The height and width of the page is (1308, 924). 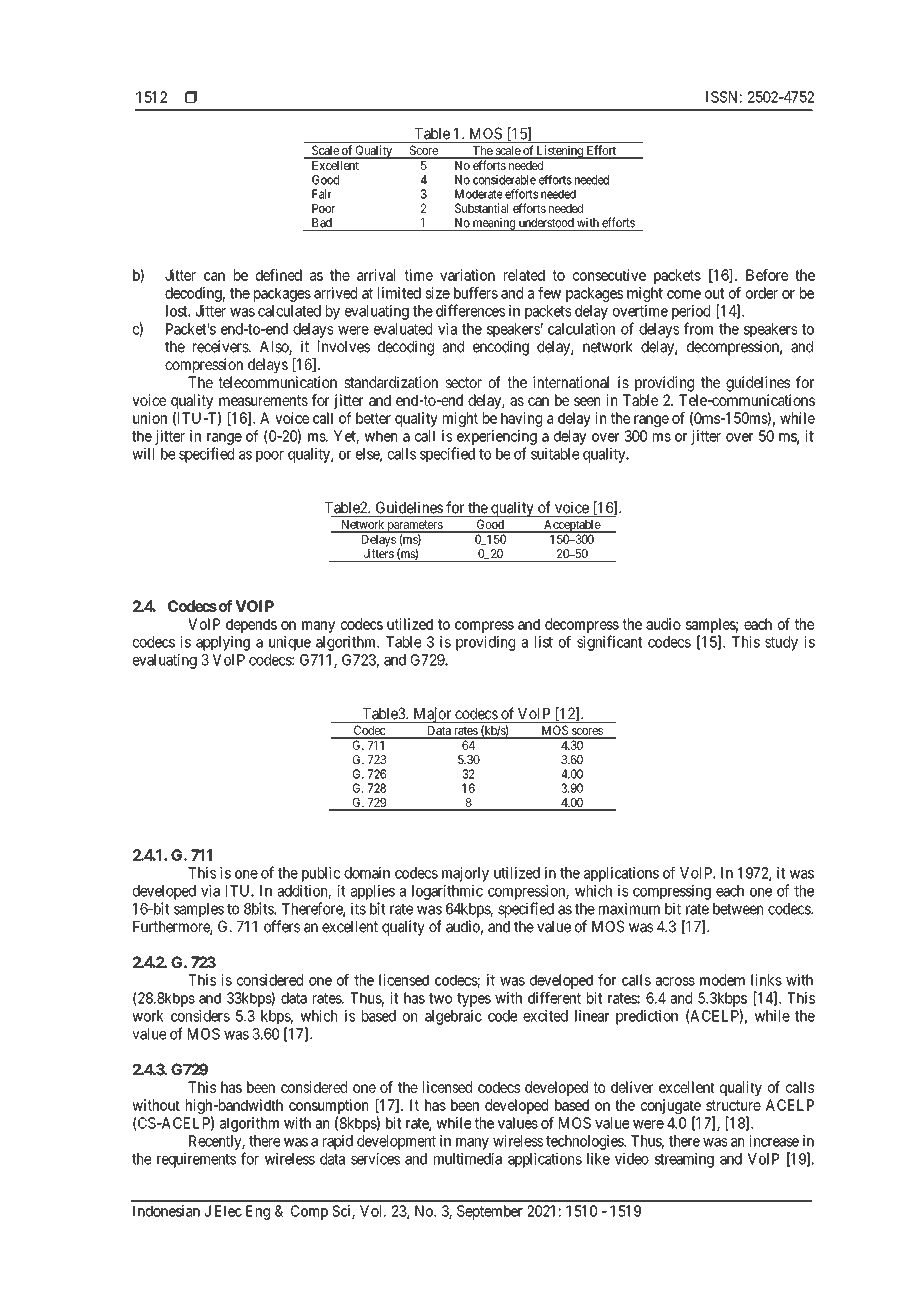 What do you see at coordinates (738, 909) in the page?
I see `between` at bounding box center [738, 909].
